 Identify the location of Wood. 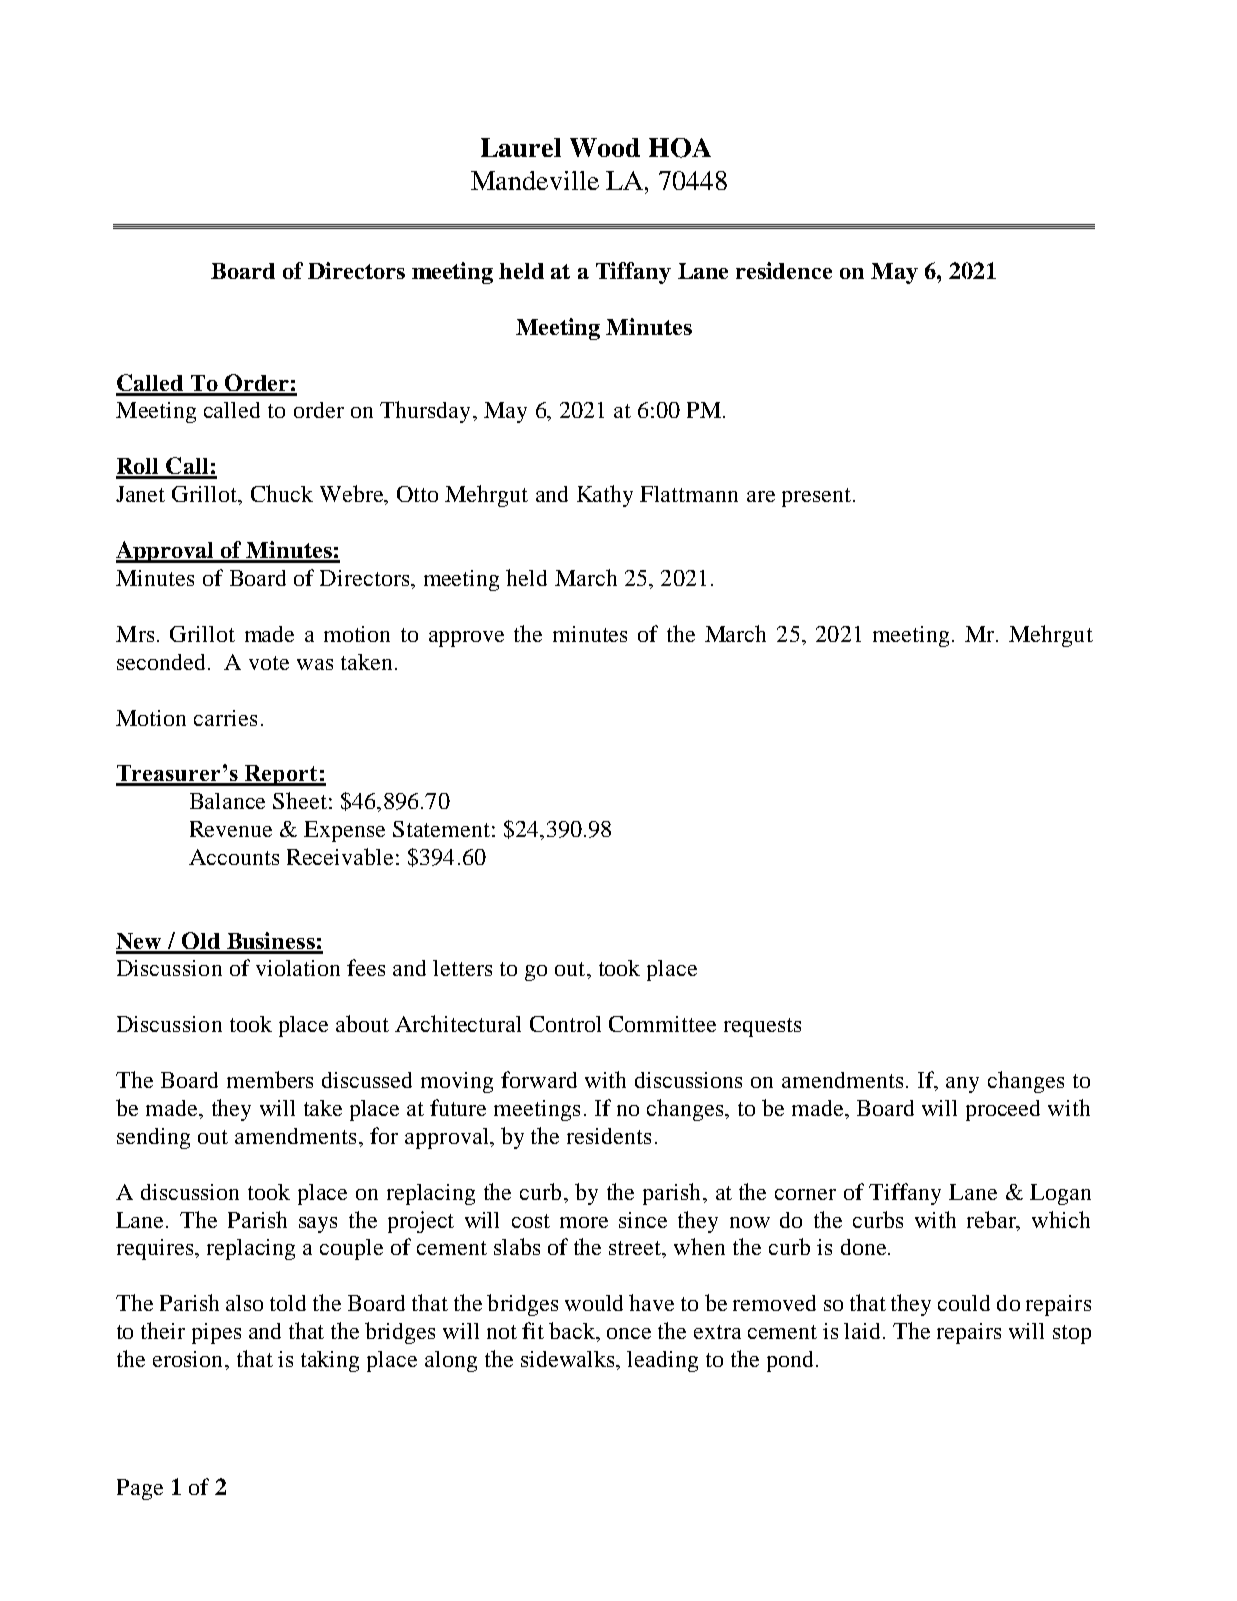
(605, 147).
